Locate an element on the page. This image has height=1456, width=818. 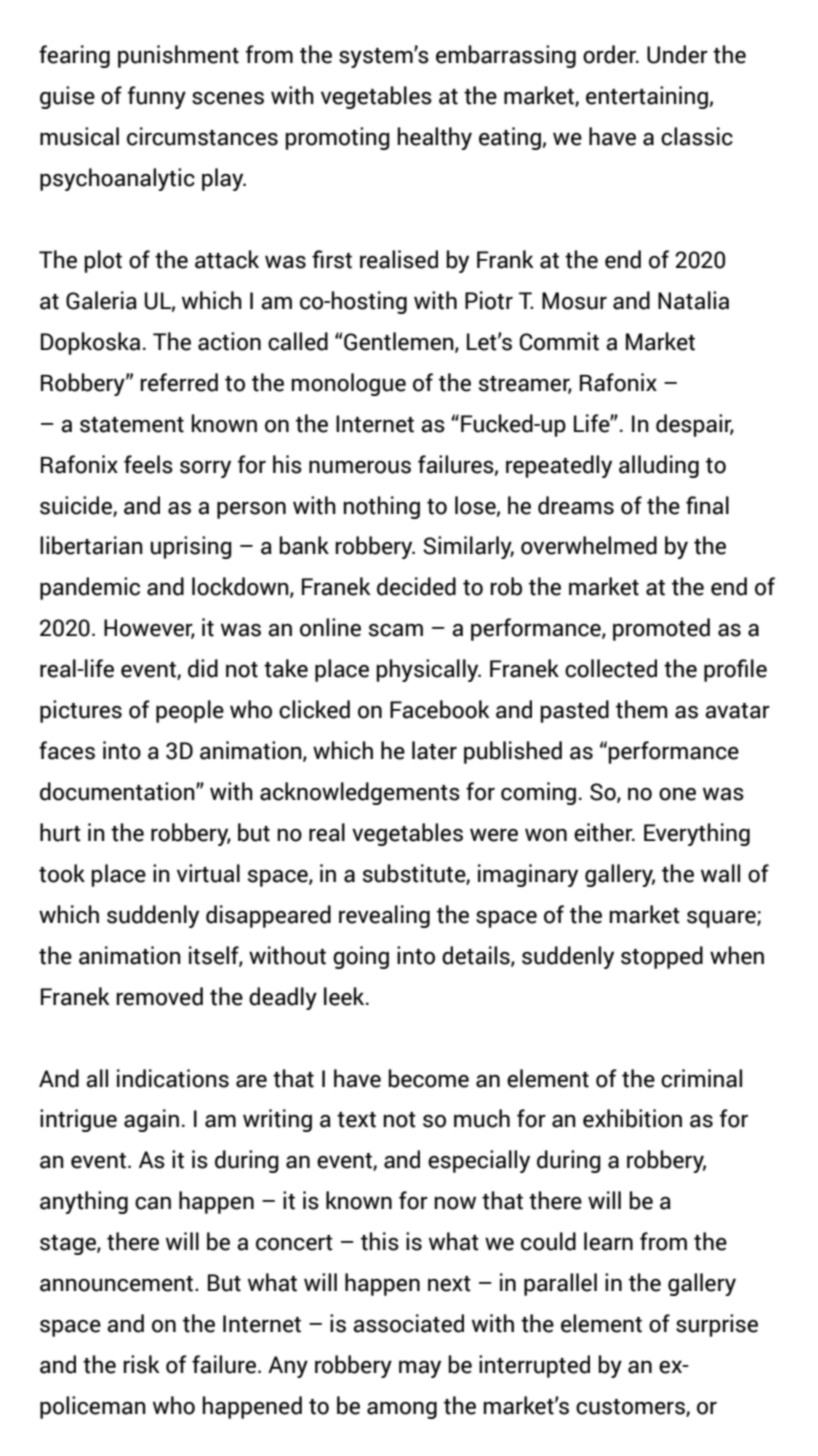
become is located at coordinates (428, 1078).
